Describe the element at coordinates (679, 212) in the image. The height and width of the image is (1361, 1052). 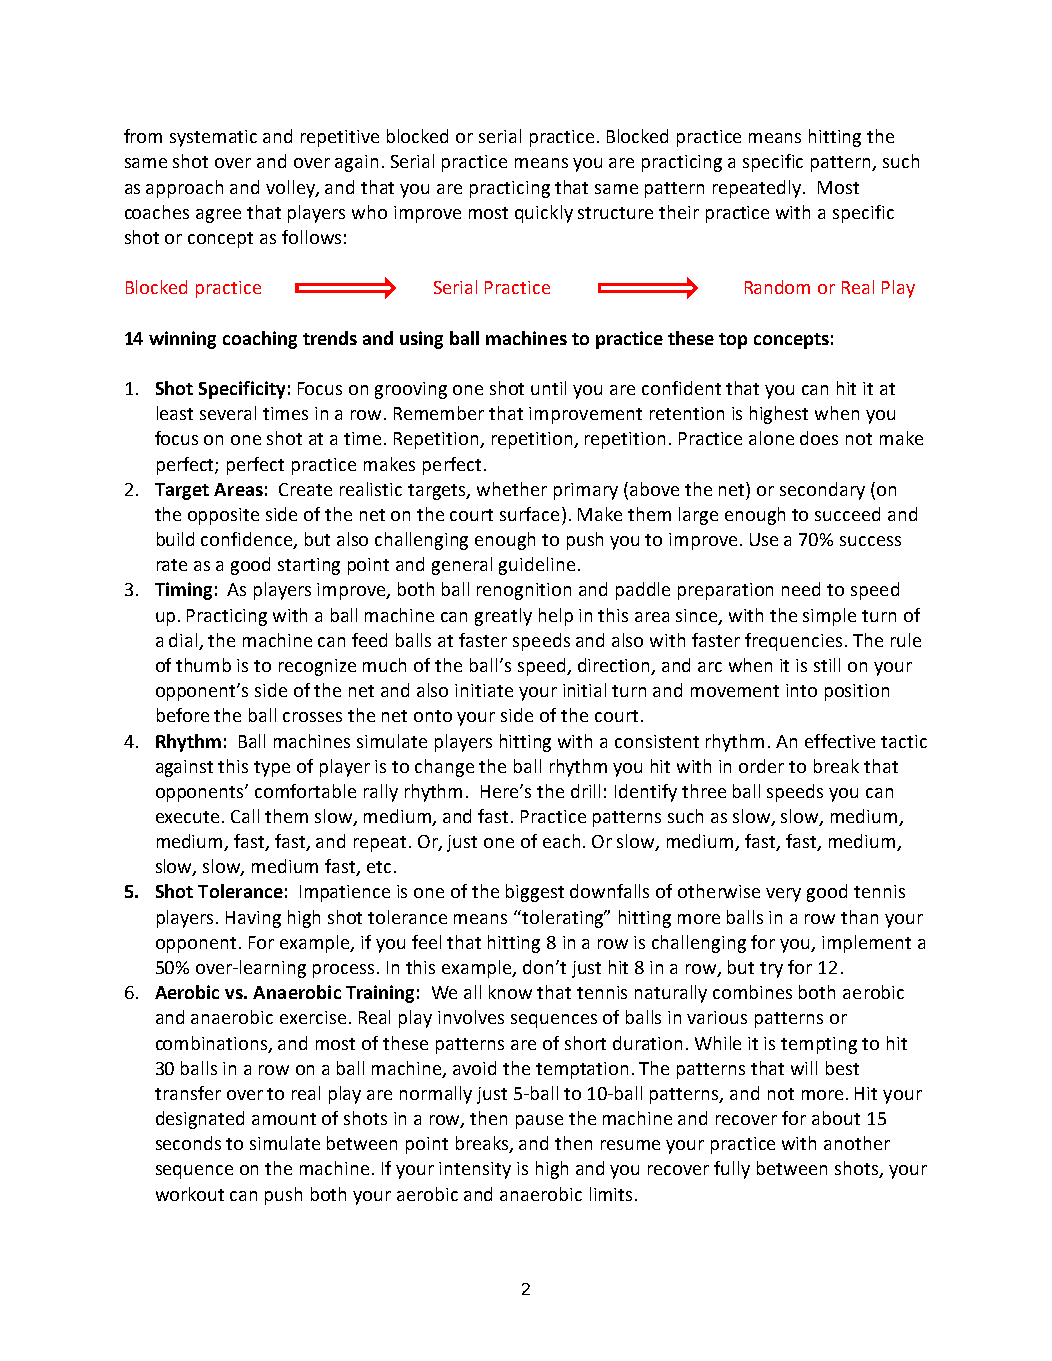
I see `their` at that location.
